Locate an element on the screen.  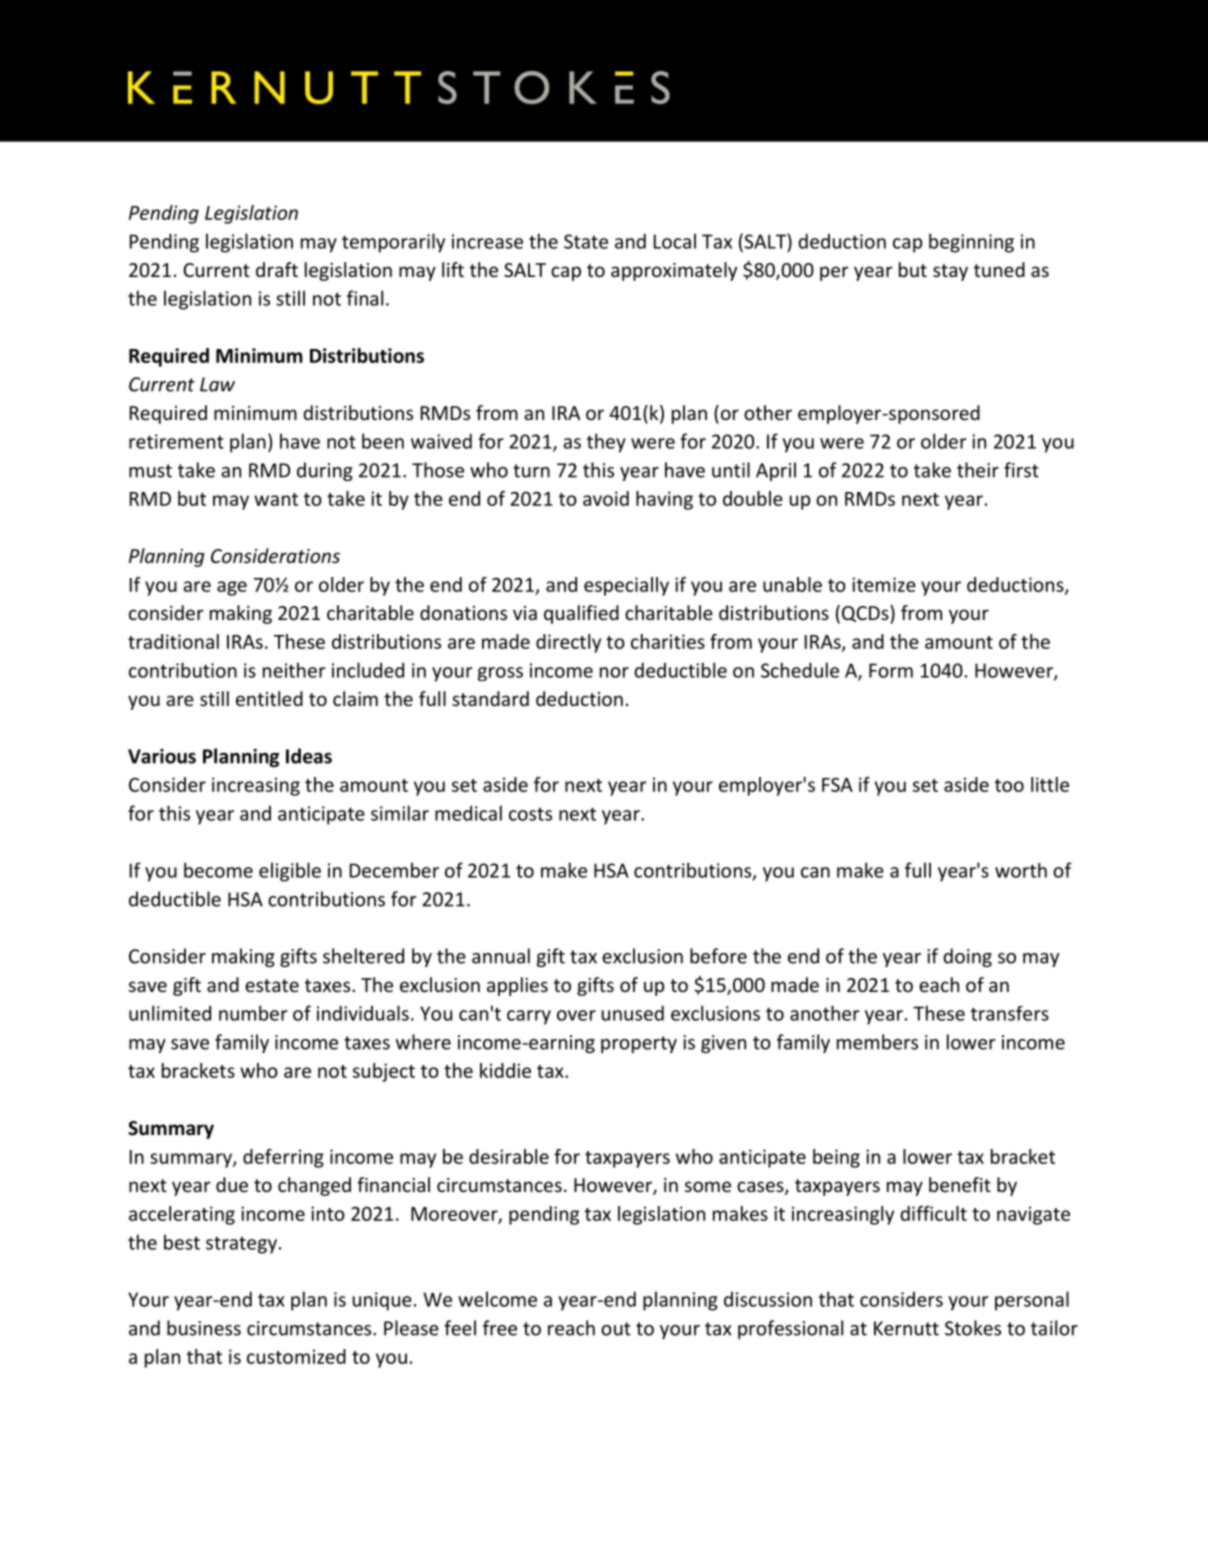
business is located at coordinates (204, 1328).
